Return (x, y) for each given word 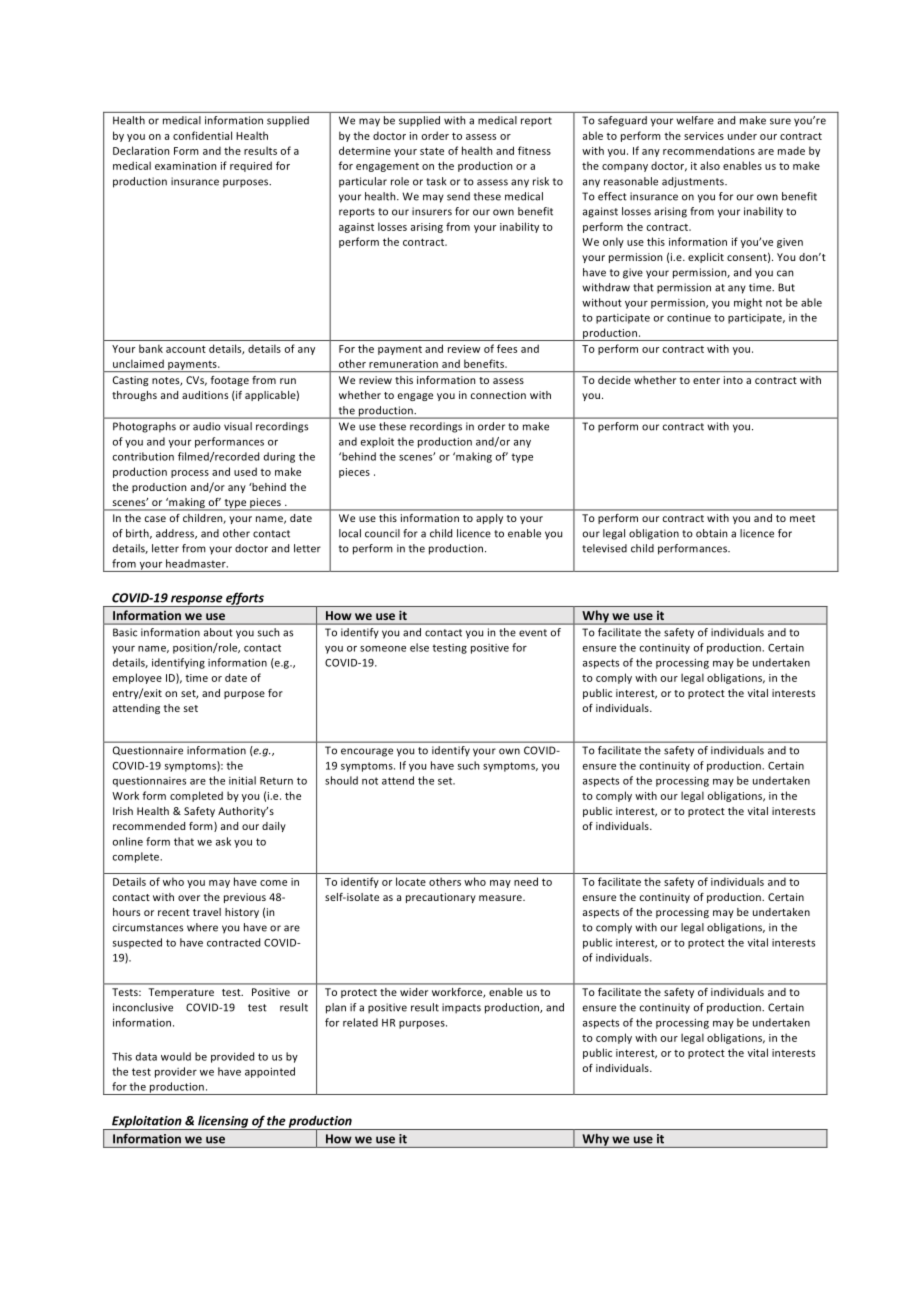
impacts (461, 1008)
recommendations (709, 150)
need (526, 881)
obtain (711, 533)
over (189, 898)
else (419, 647)
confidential (202, 135)
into (733, 380)
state (432, 151)
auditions (205, 395)
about (218, 632)
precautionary (441, 898)
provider (176, 1072)
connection (498, 395)
